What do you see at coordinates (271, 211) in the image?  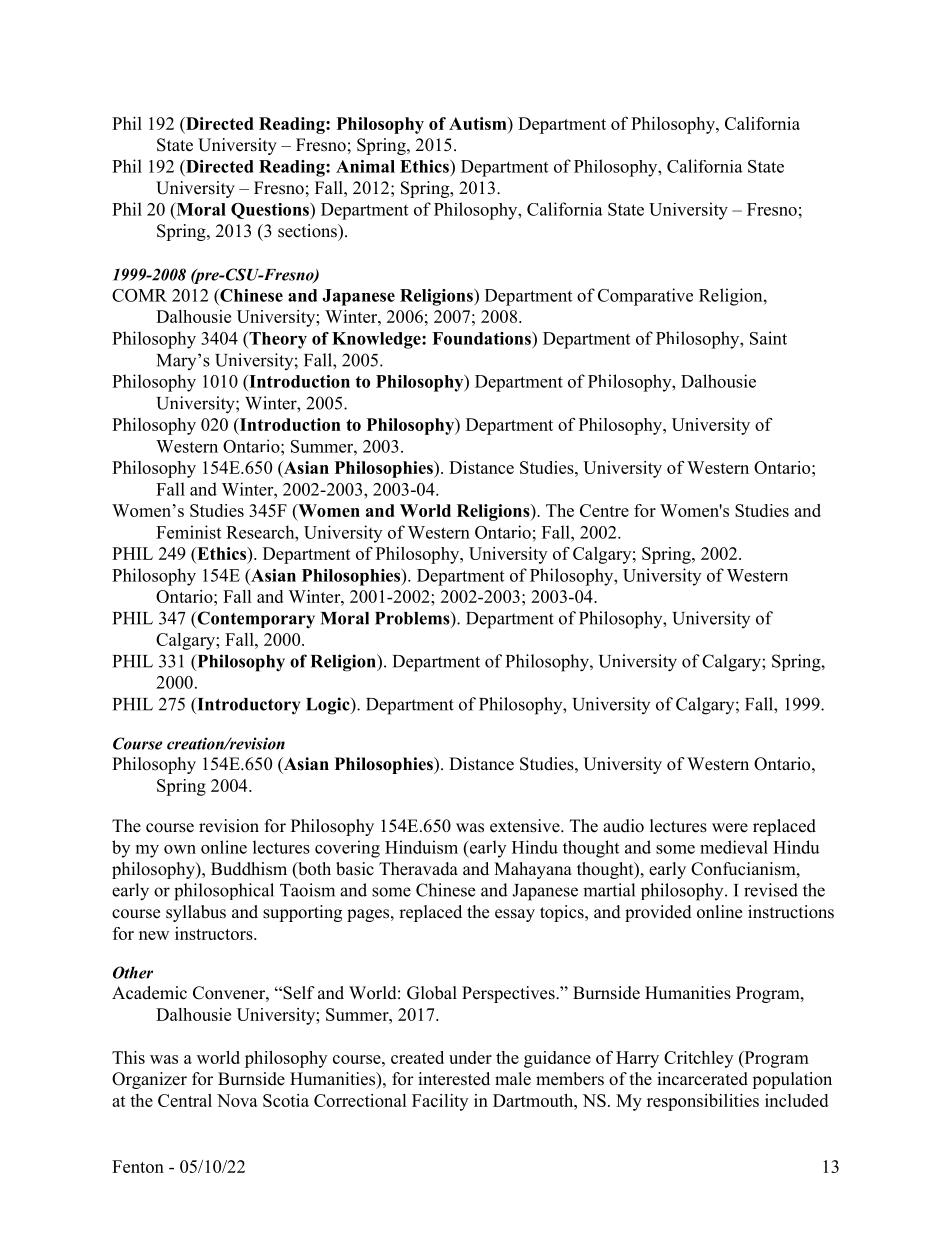 I see `Questions` at bounding box center [271, 211].
